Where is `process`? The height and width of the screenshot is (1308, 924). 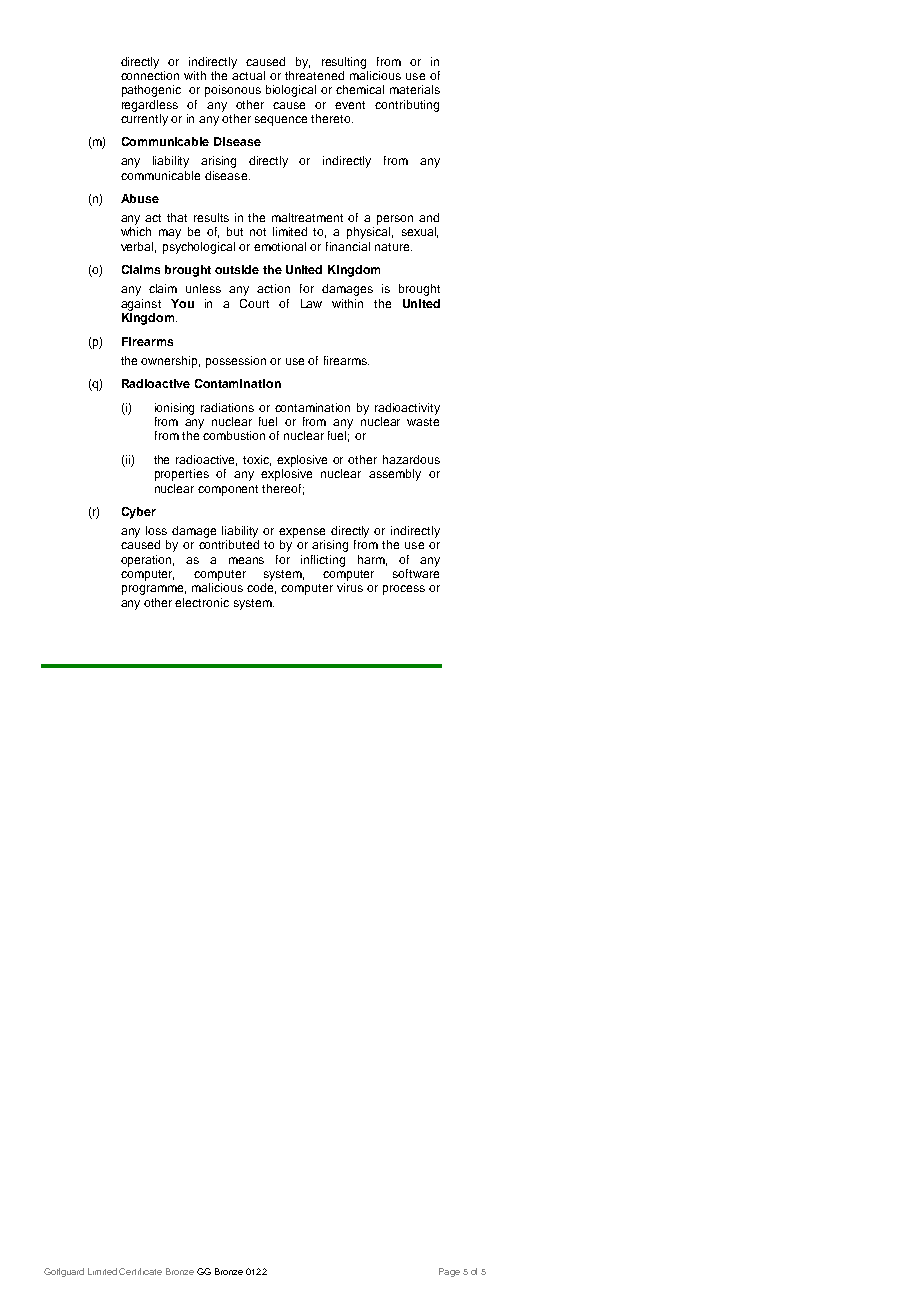 process is located at coordinates (404, 590).
